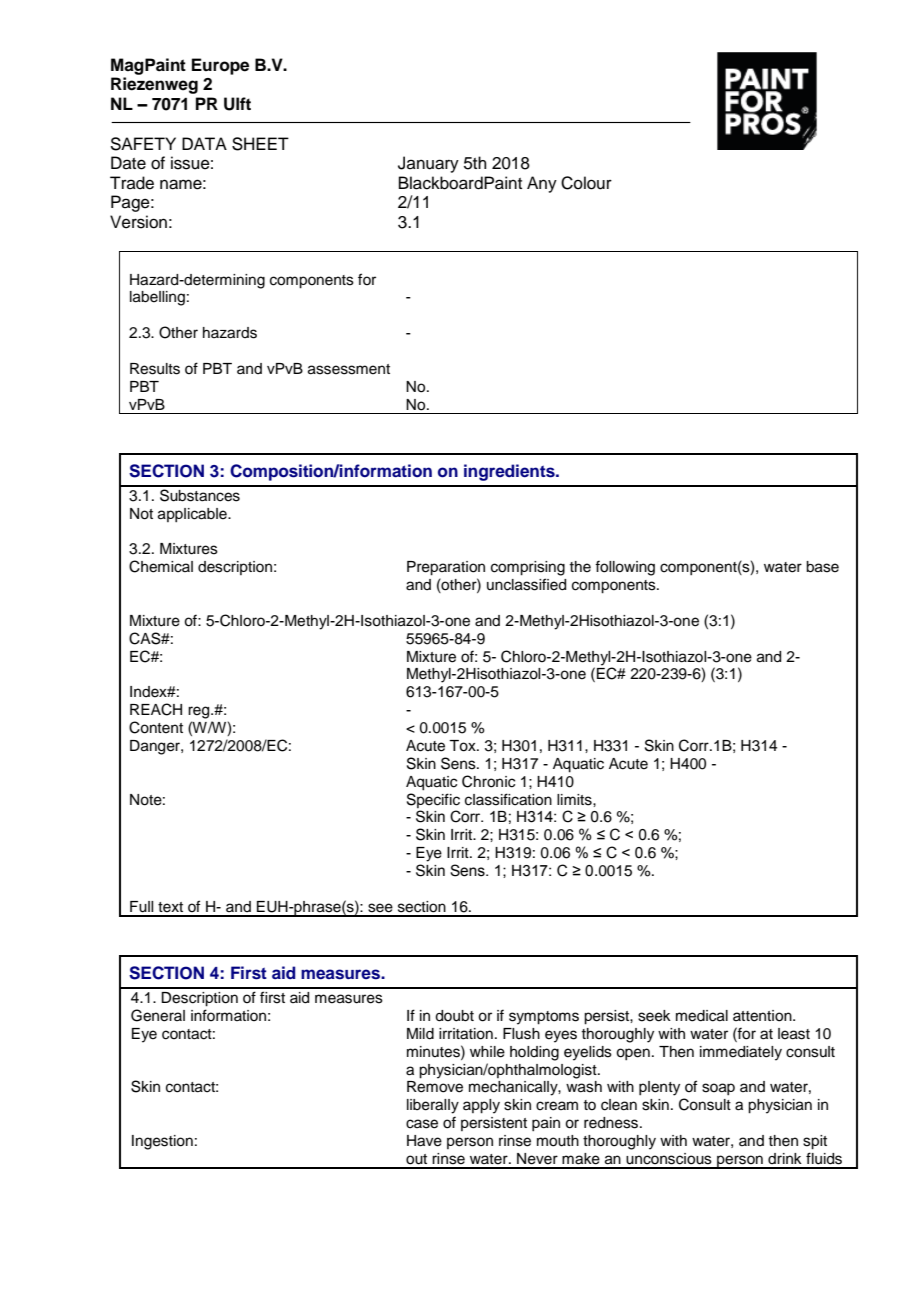 This image has width=924, height=1308. I want to click on soap, so click(718, 1089).
